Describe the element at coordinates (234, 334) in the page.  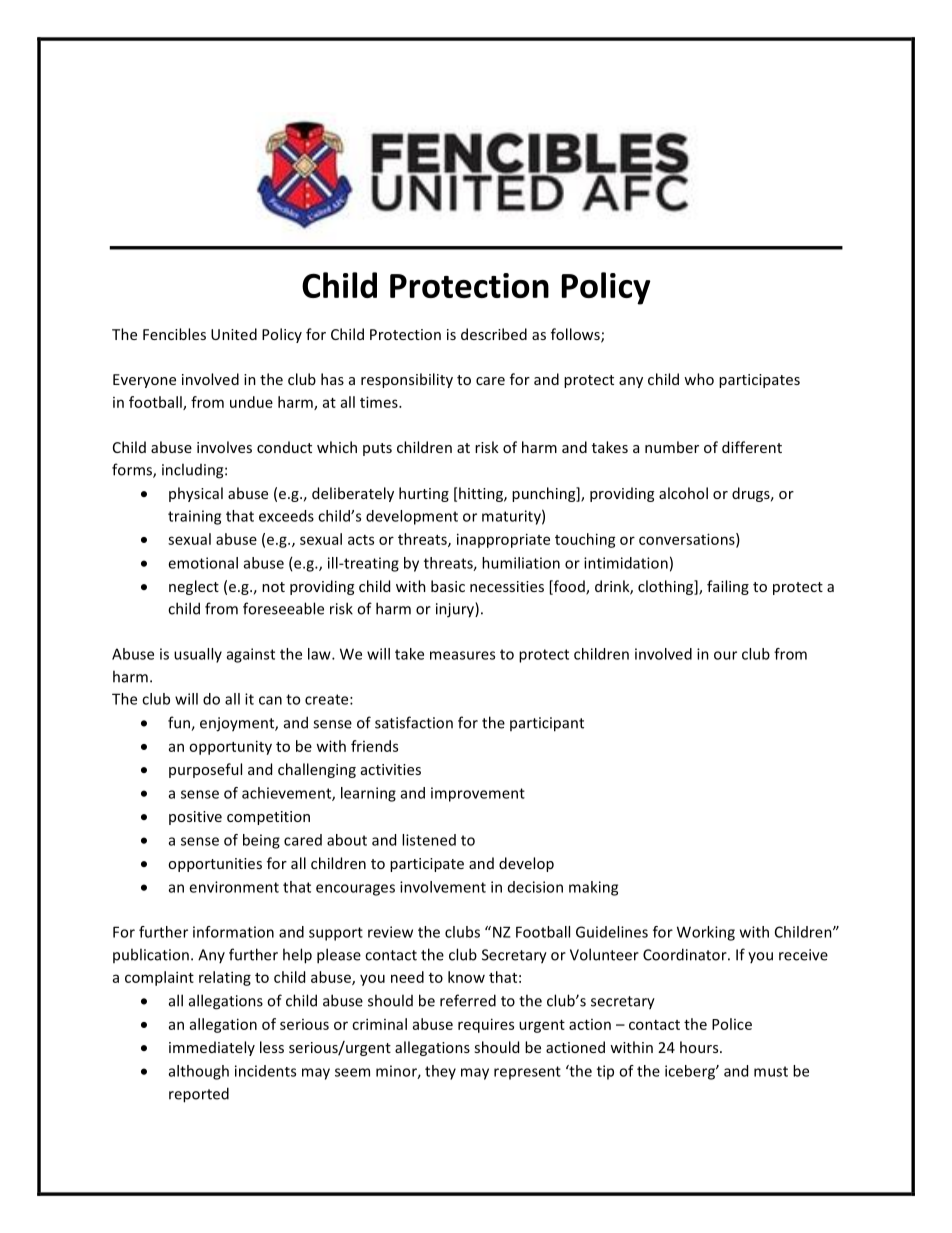
I see `United` at that location.
